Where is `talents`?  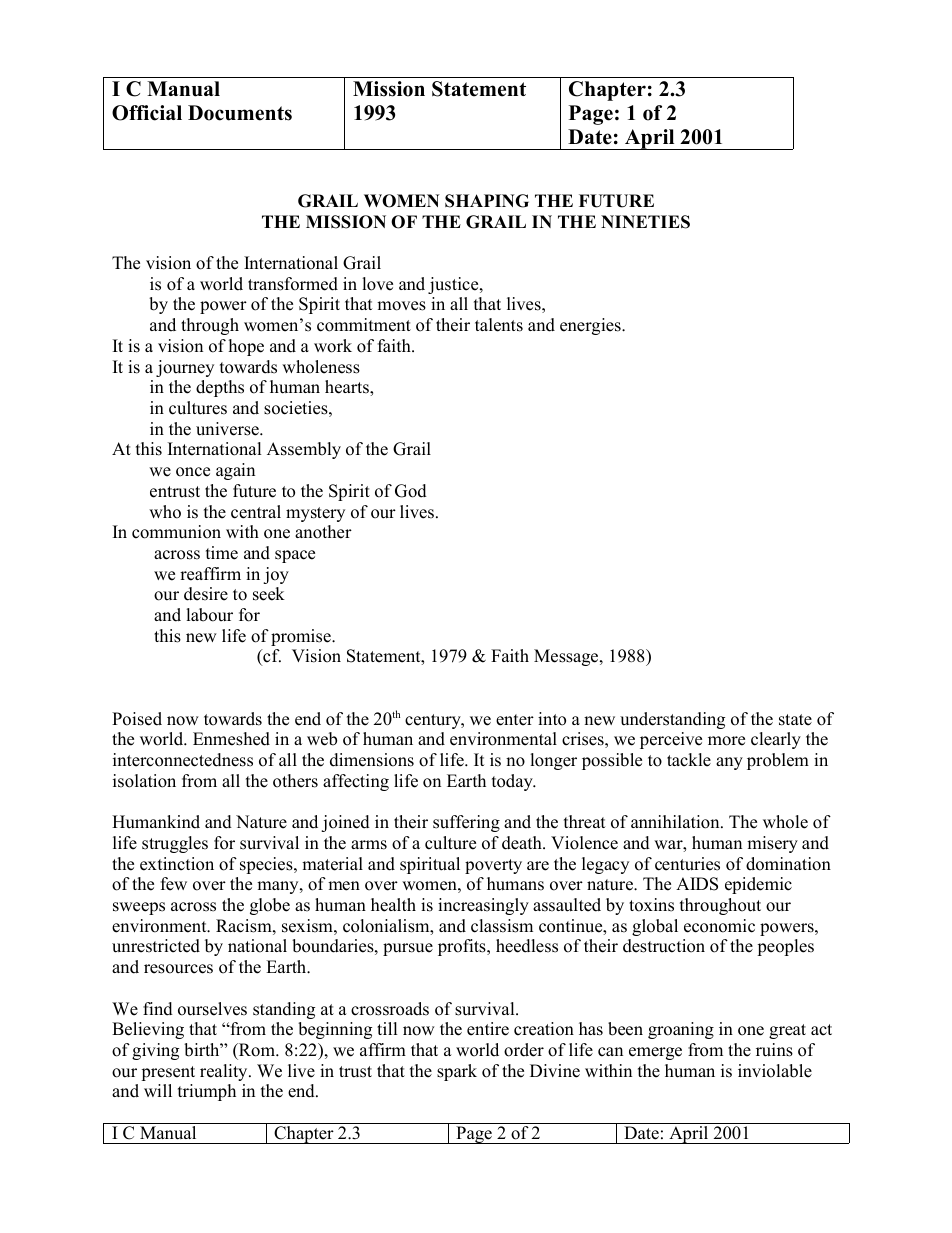 talents is located at coordinates (499, 325).
